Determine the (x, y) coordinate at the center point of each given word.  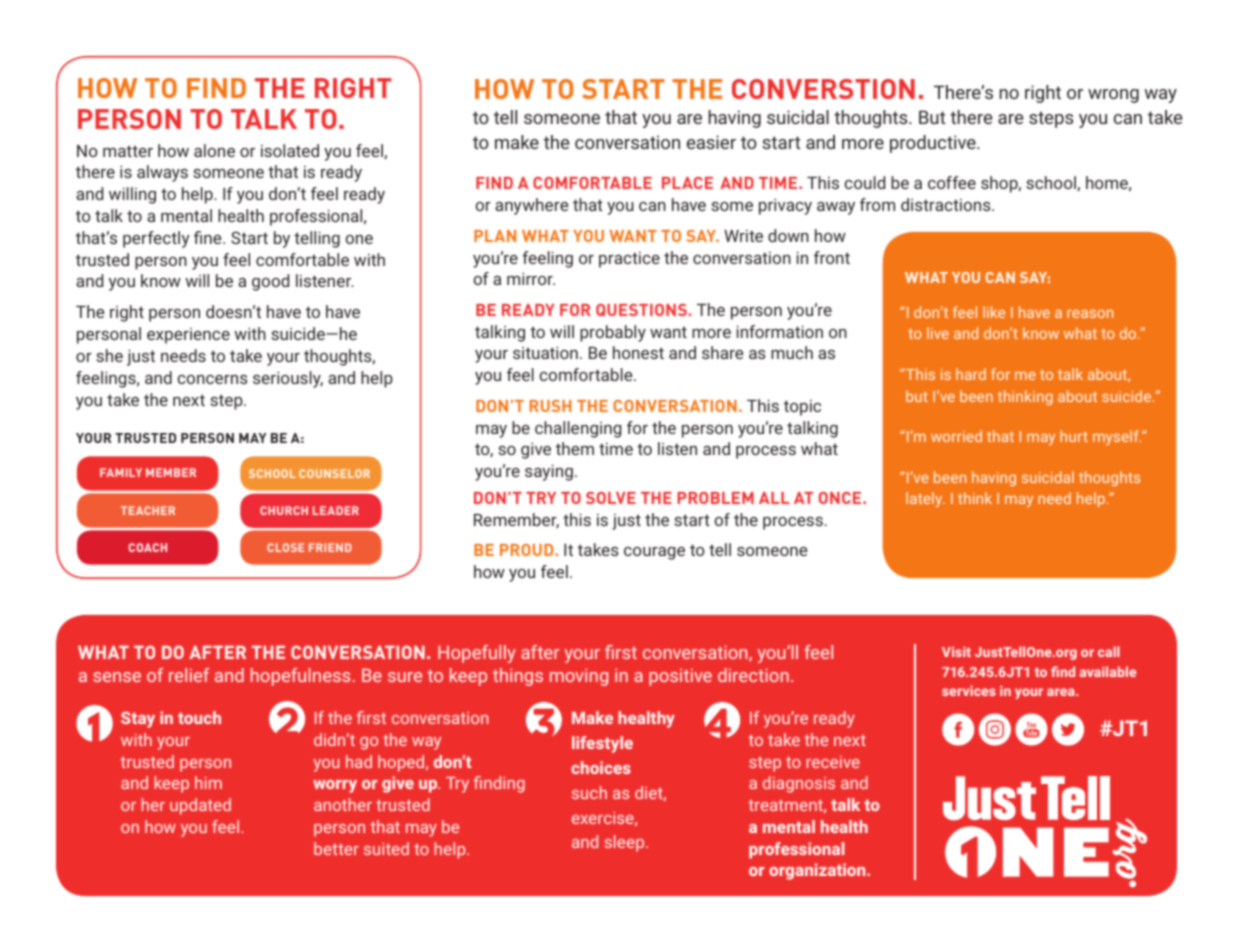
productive (934, 144)
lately (925, 499)
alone (214, 150)
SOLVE (611, 498)
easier (711, 142)
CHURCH (284, 510)
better (336, 848)
